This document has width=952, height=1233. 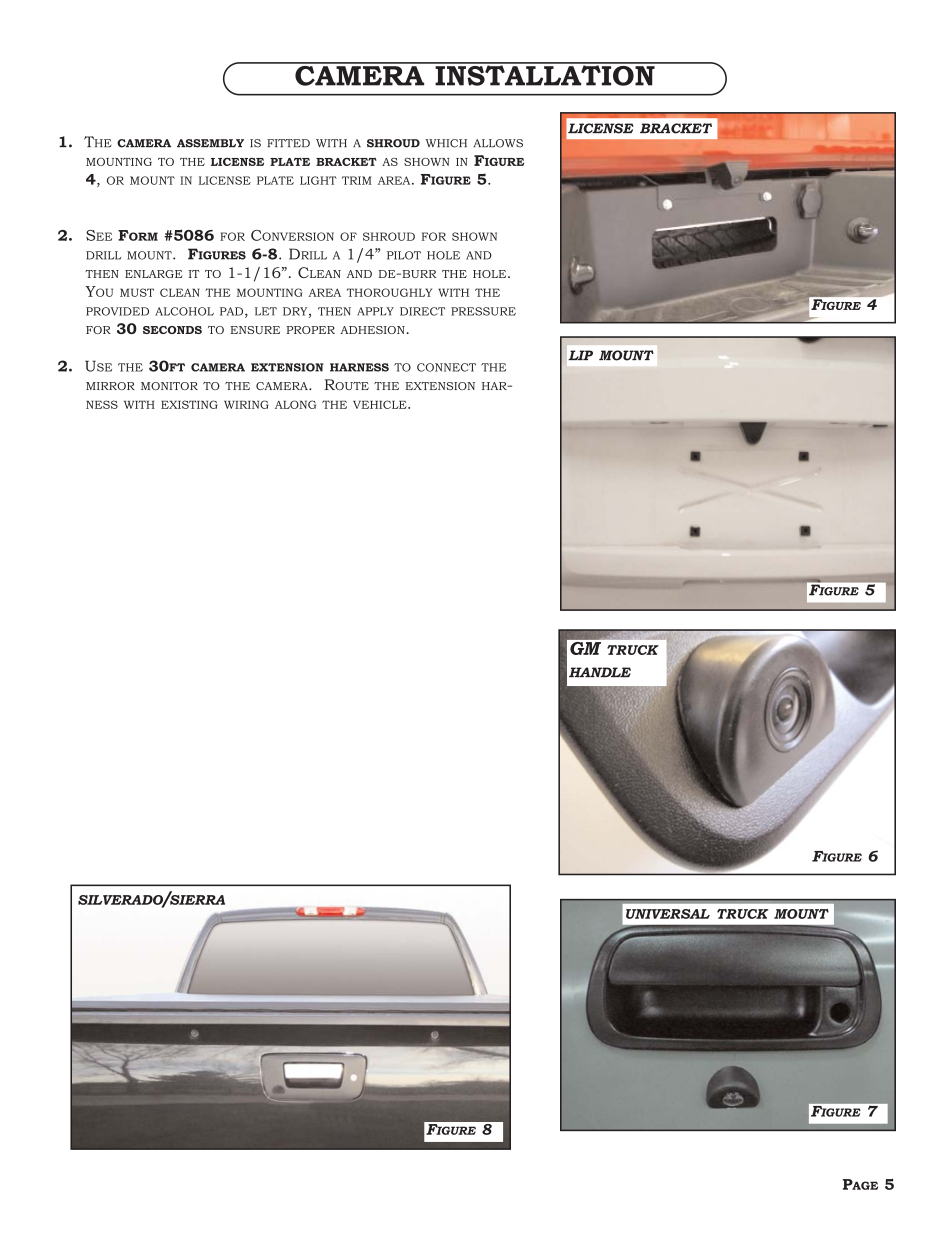 What do you see at coordinates (189, 404) in the document?
I see `EXISTING` at bounding box center [189, 404].
